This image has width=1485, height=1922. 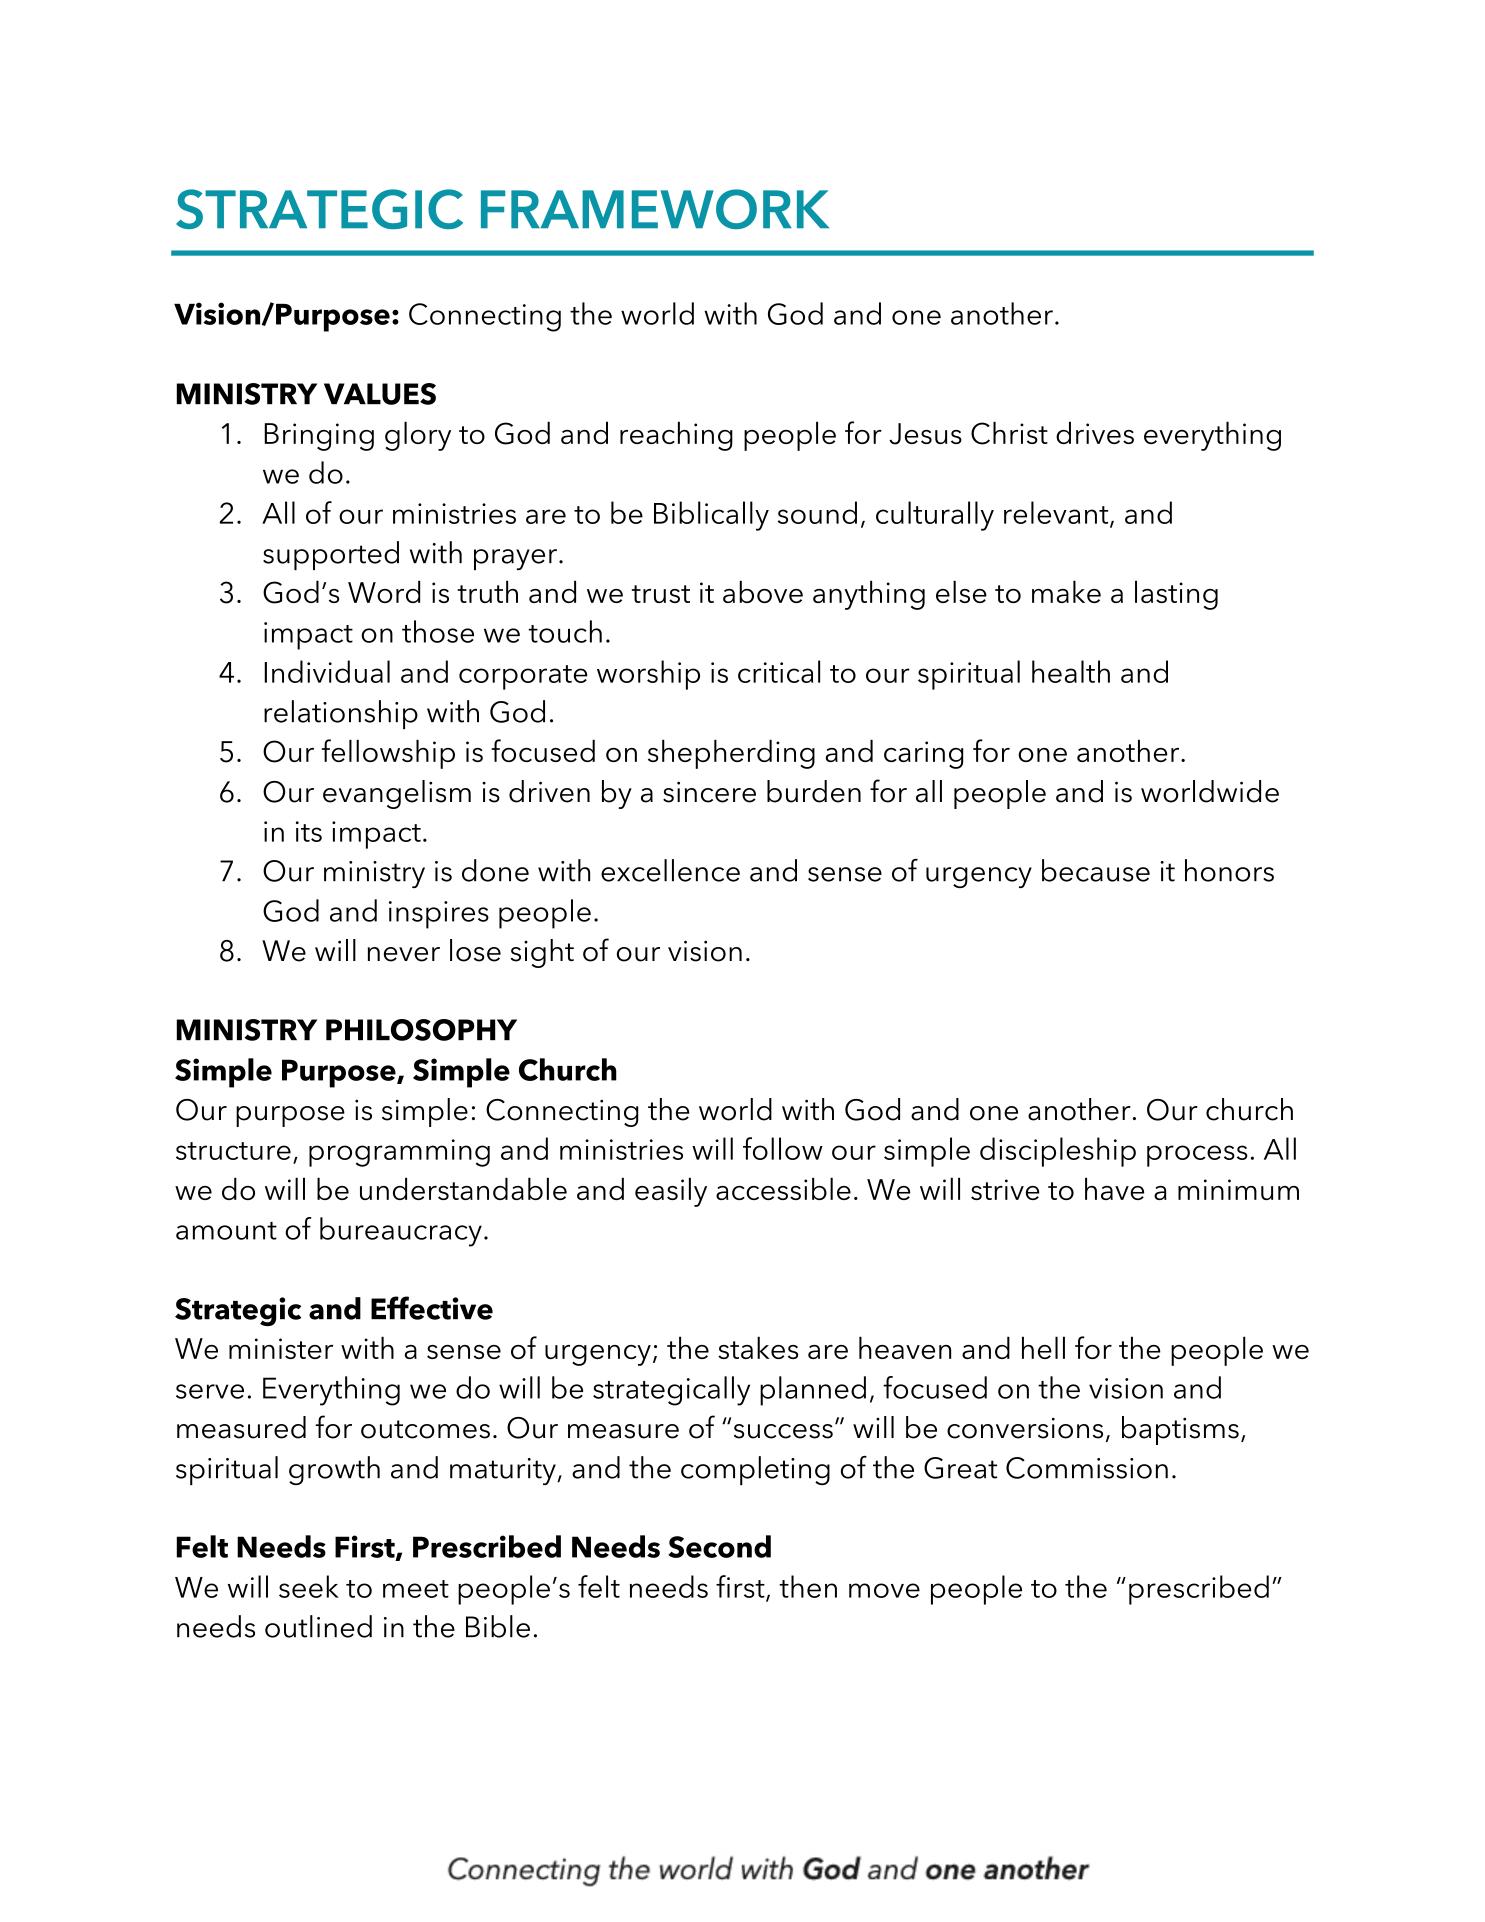 I want to click on seek, so click(x=309, y=1586).
